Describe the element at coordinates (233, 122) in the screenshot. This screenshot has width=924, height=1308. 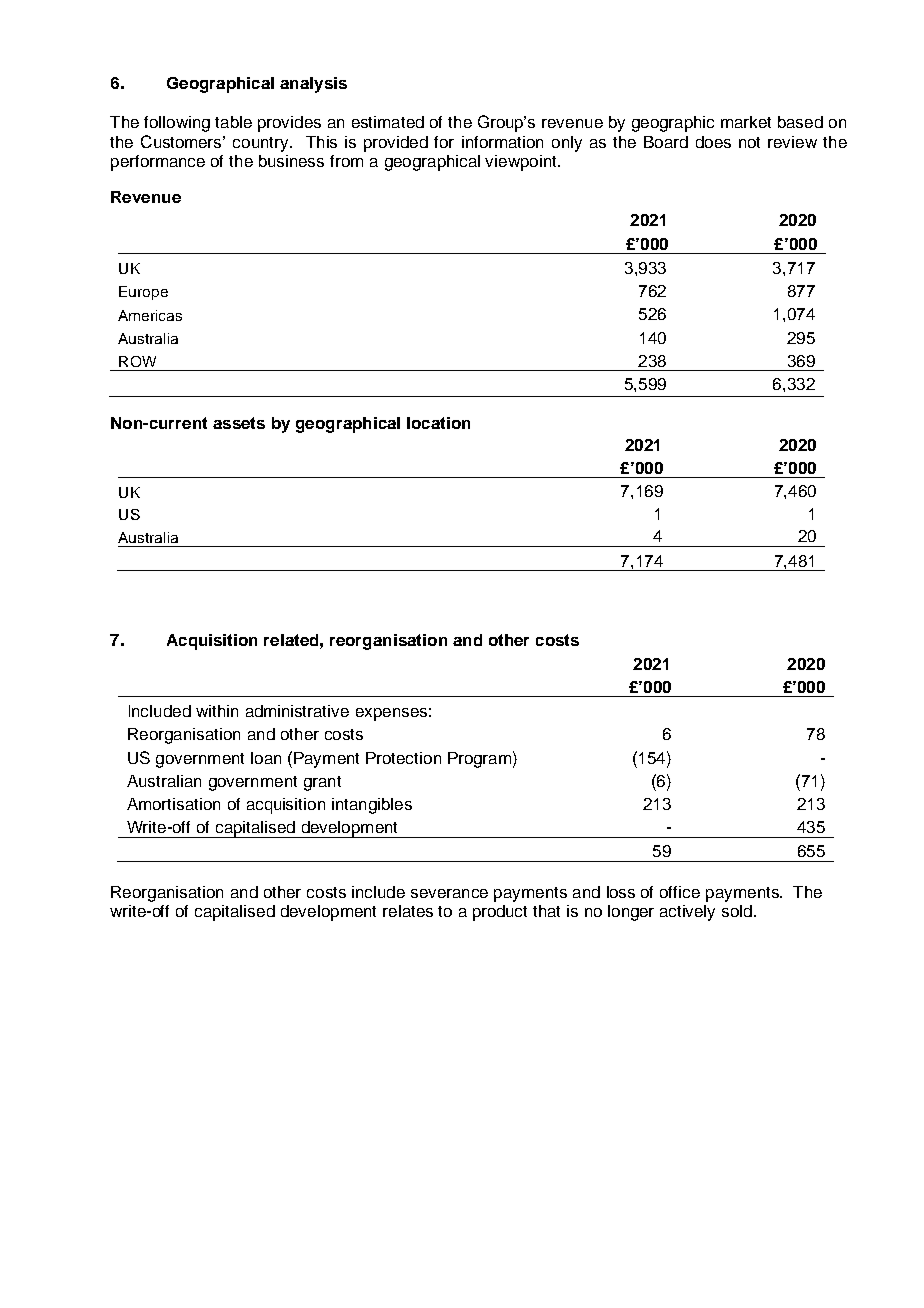
I see `table` at that location.
